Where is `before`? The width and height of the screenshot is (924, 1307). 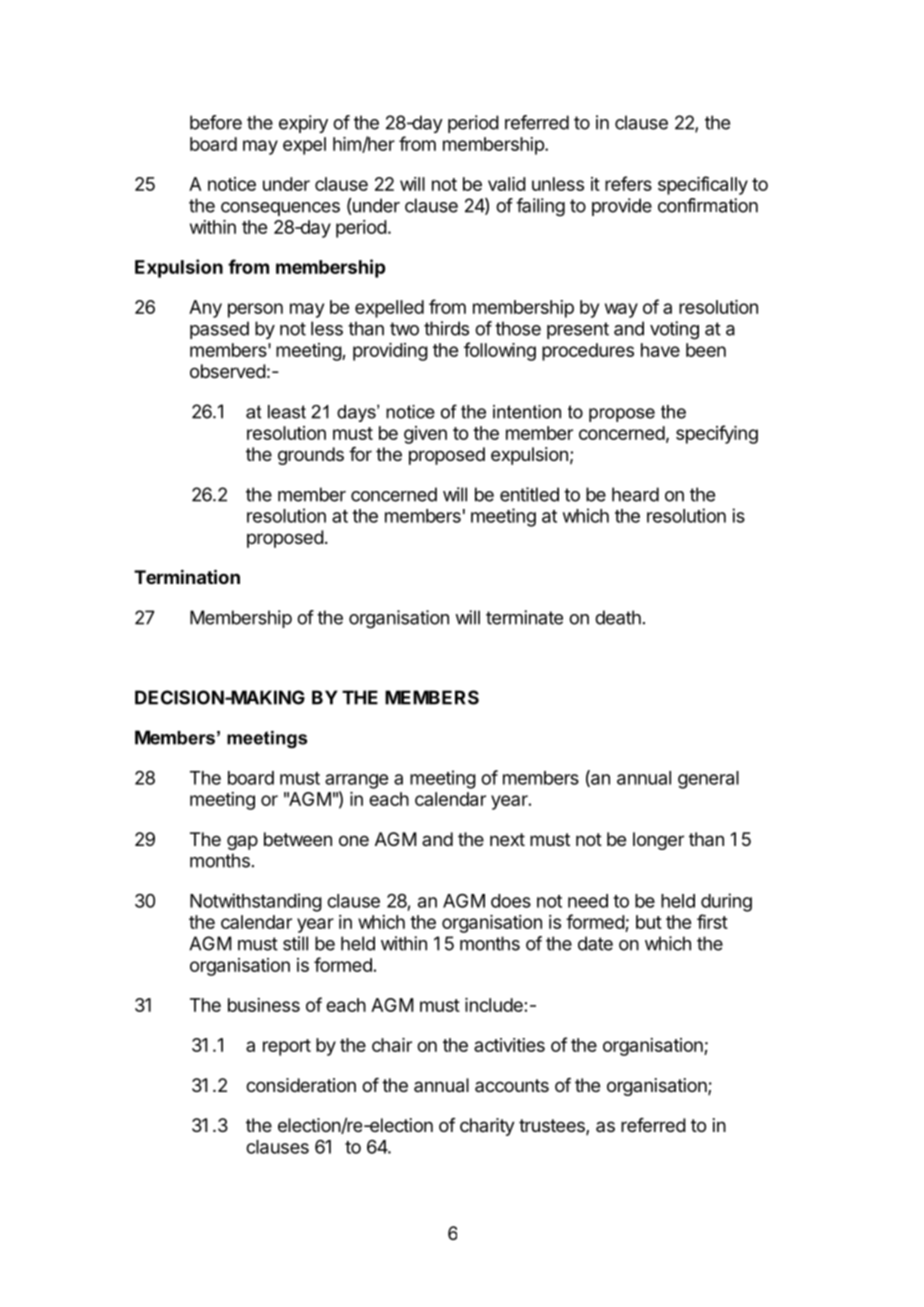
before is located at coordinates (216, 122).
